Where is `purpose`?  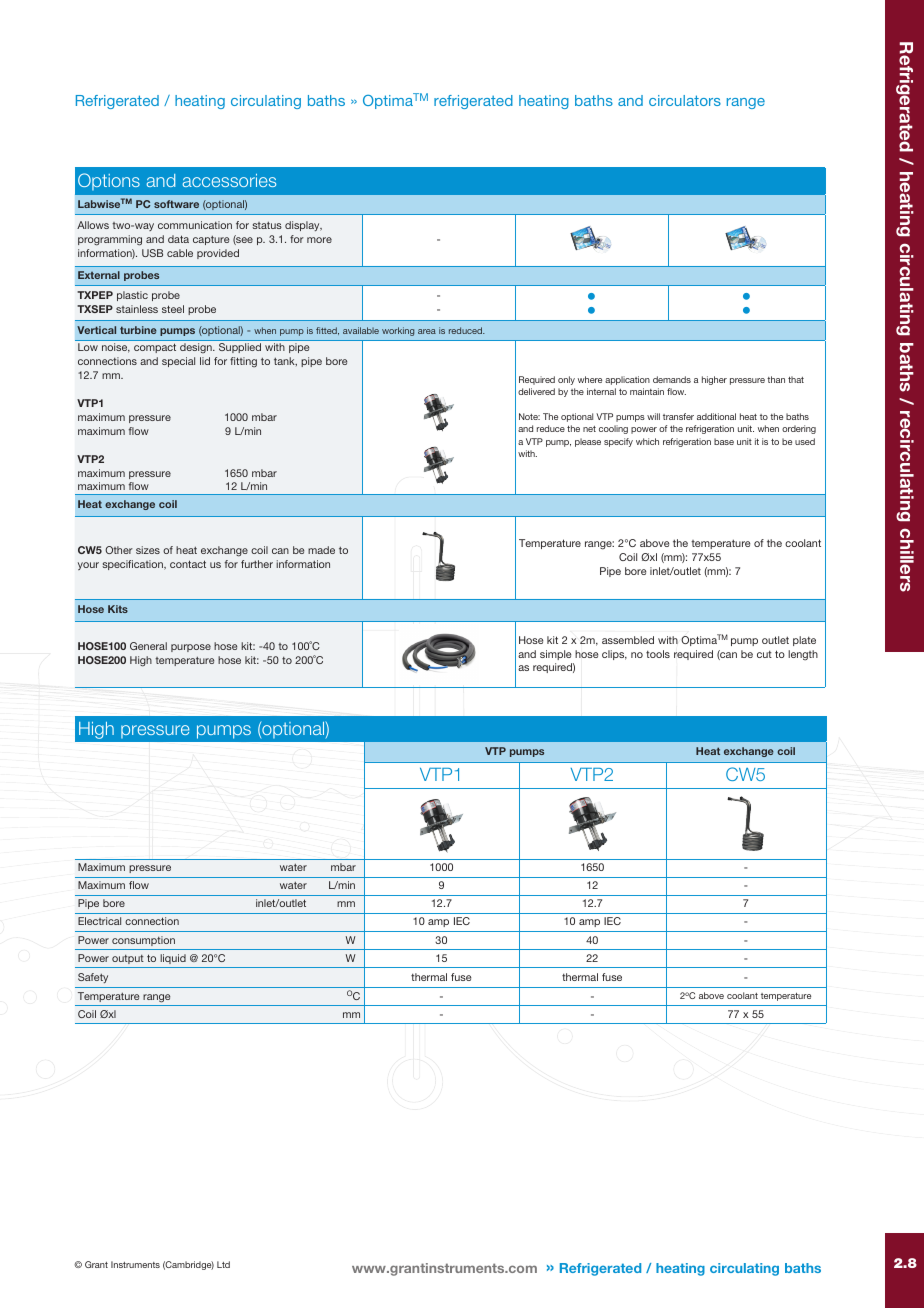 purpose is located at coordinates (191, 648).
